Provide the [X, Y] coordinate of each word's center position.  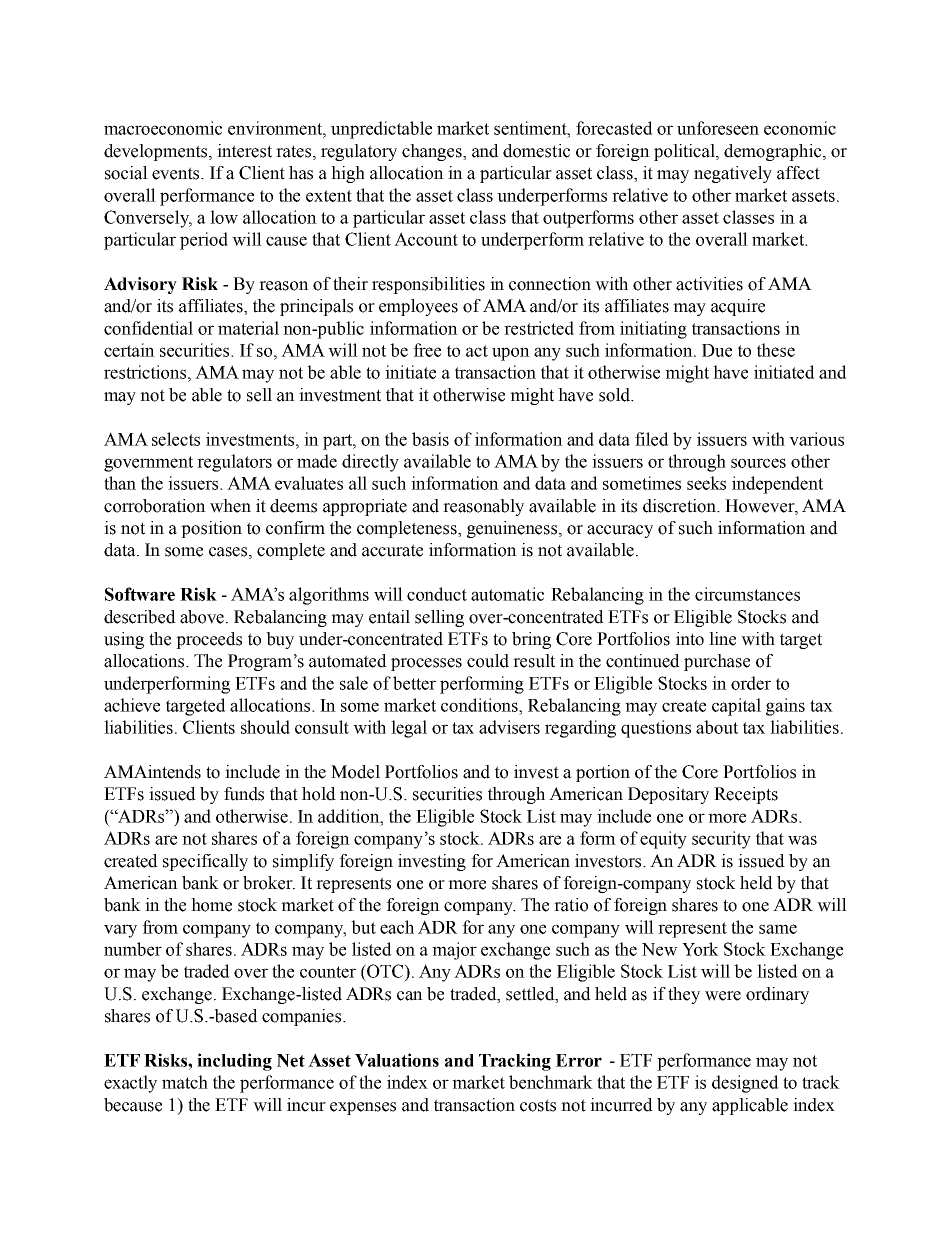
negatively [733, 174]
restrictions [146, 372]
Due [717, 350]
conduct [437, 594]
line [722, 639]
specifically [205, 862]
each [397, 927]
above [203, 617]
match [185, 1082]
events [177, 173]
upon [511, 354]
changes [433, 152]
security [721, 840]
